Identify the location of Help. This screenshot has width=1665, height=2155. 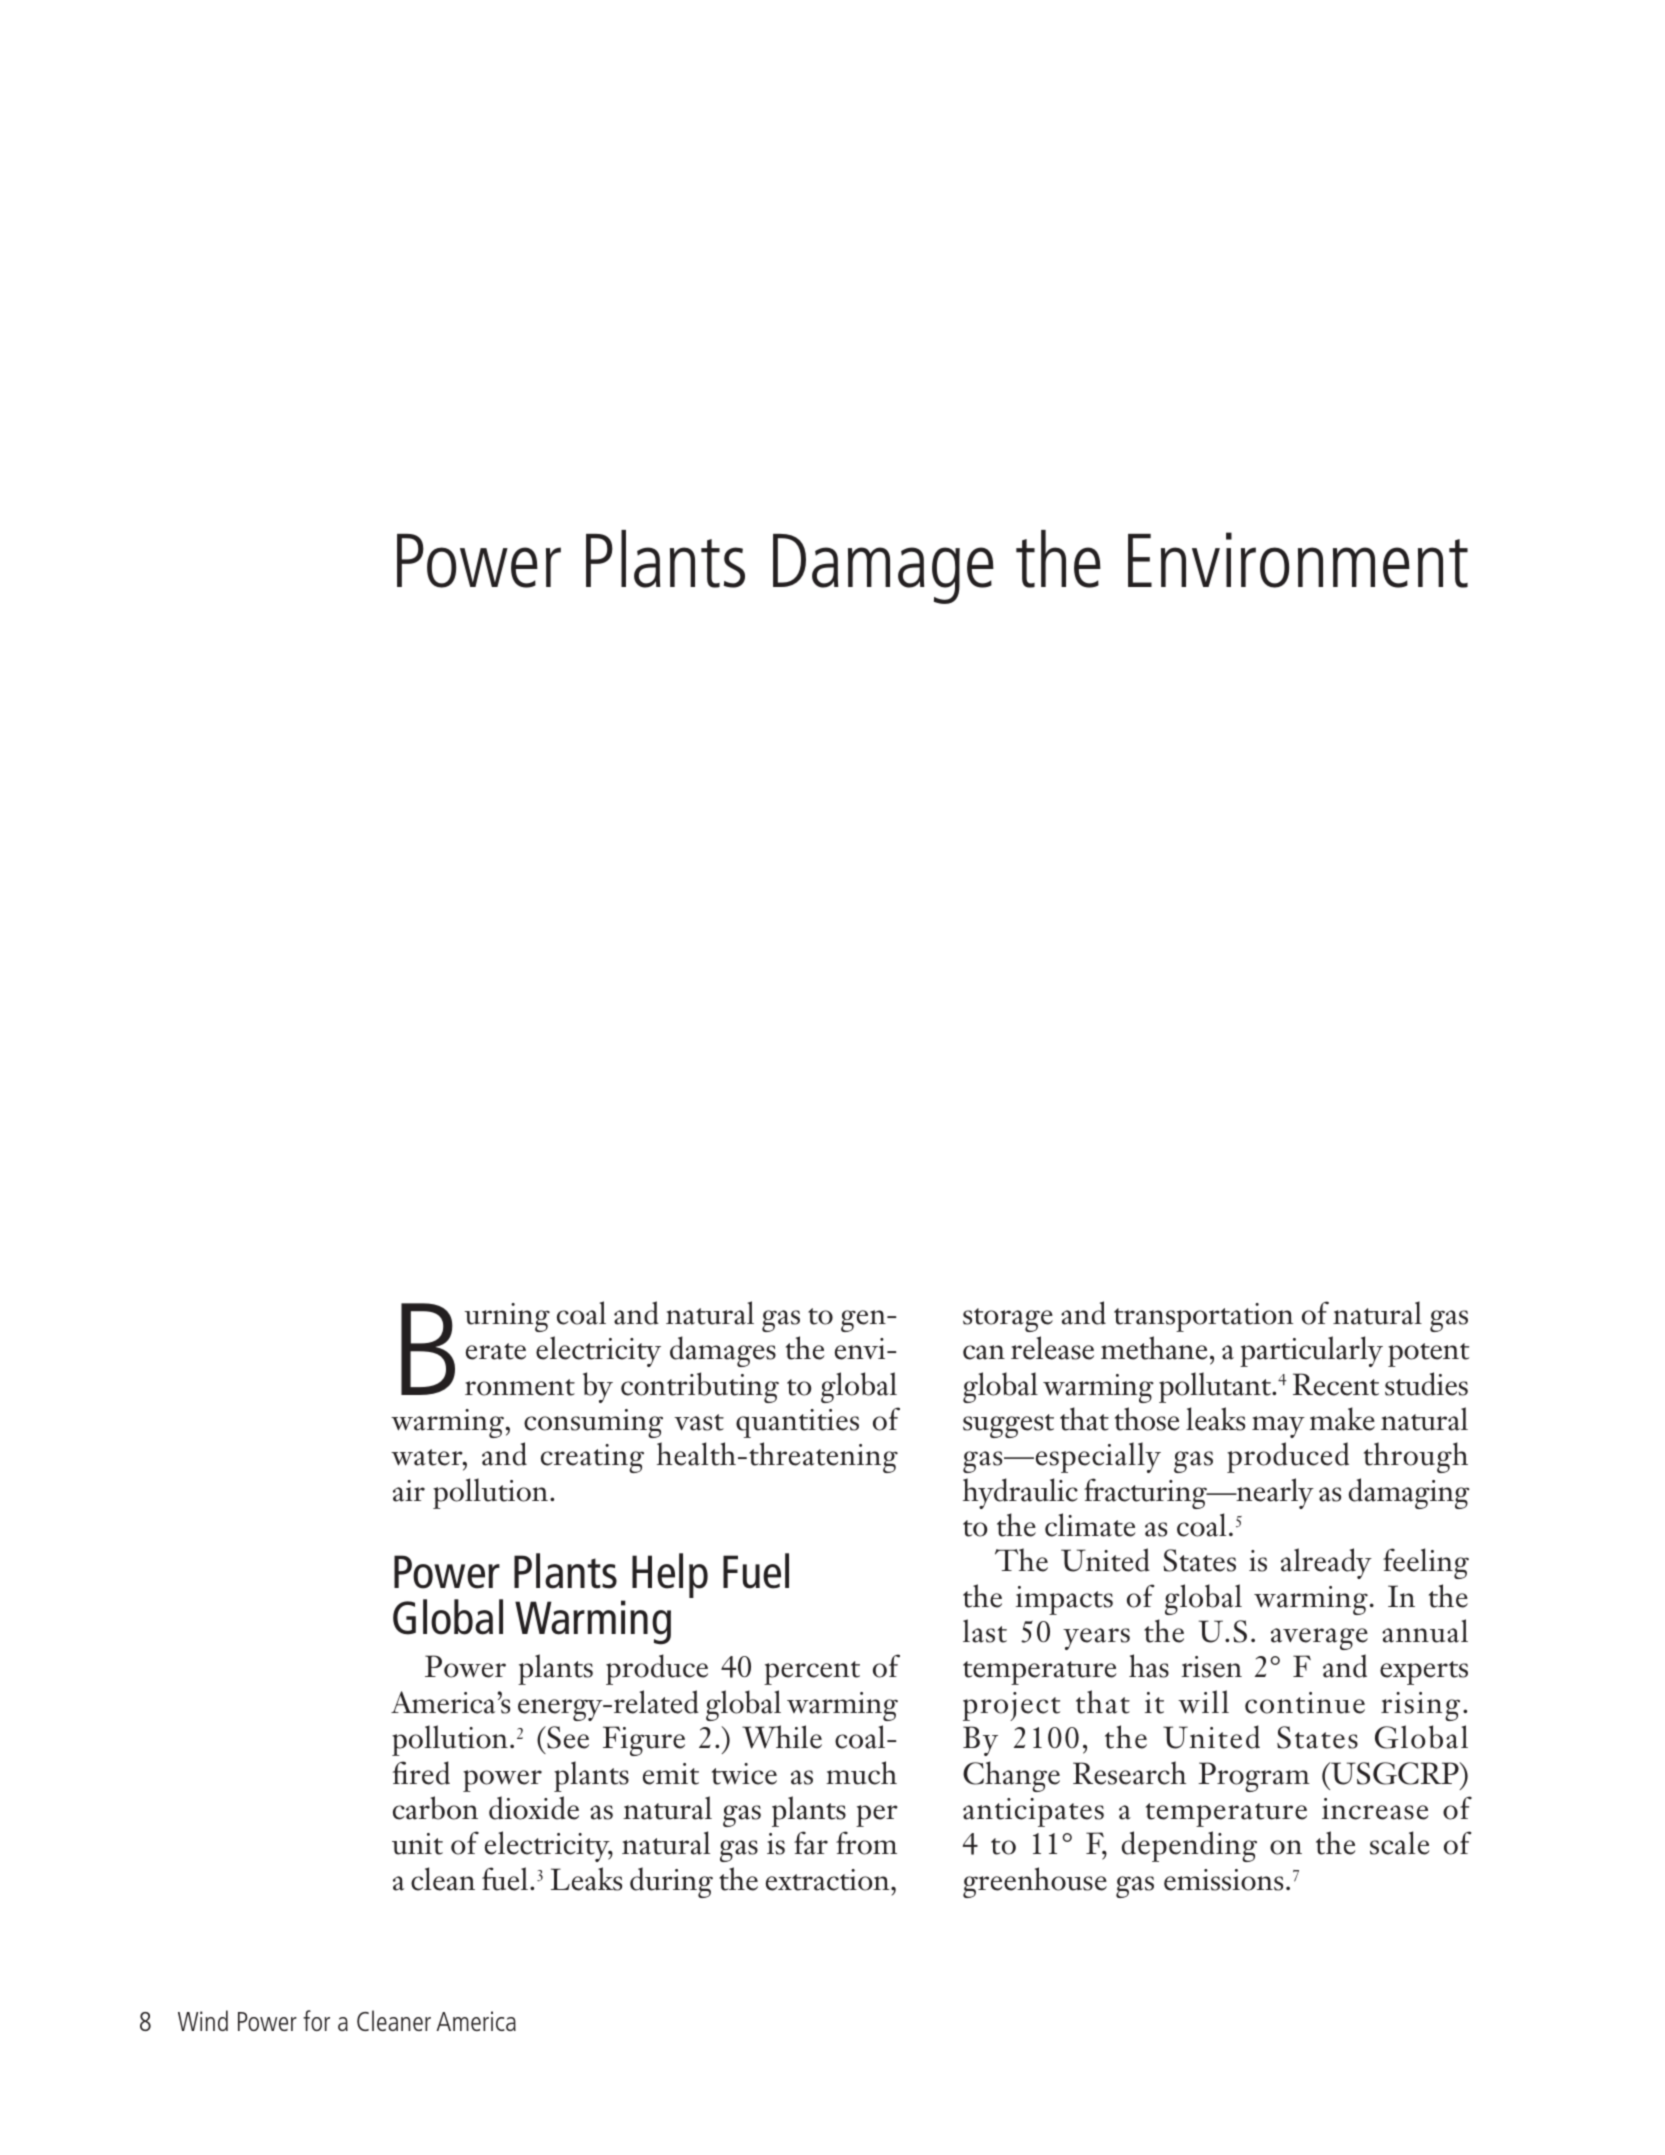
(670, 1575).
